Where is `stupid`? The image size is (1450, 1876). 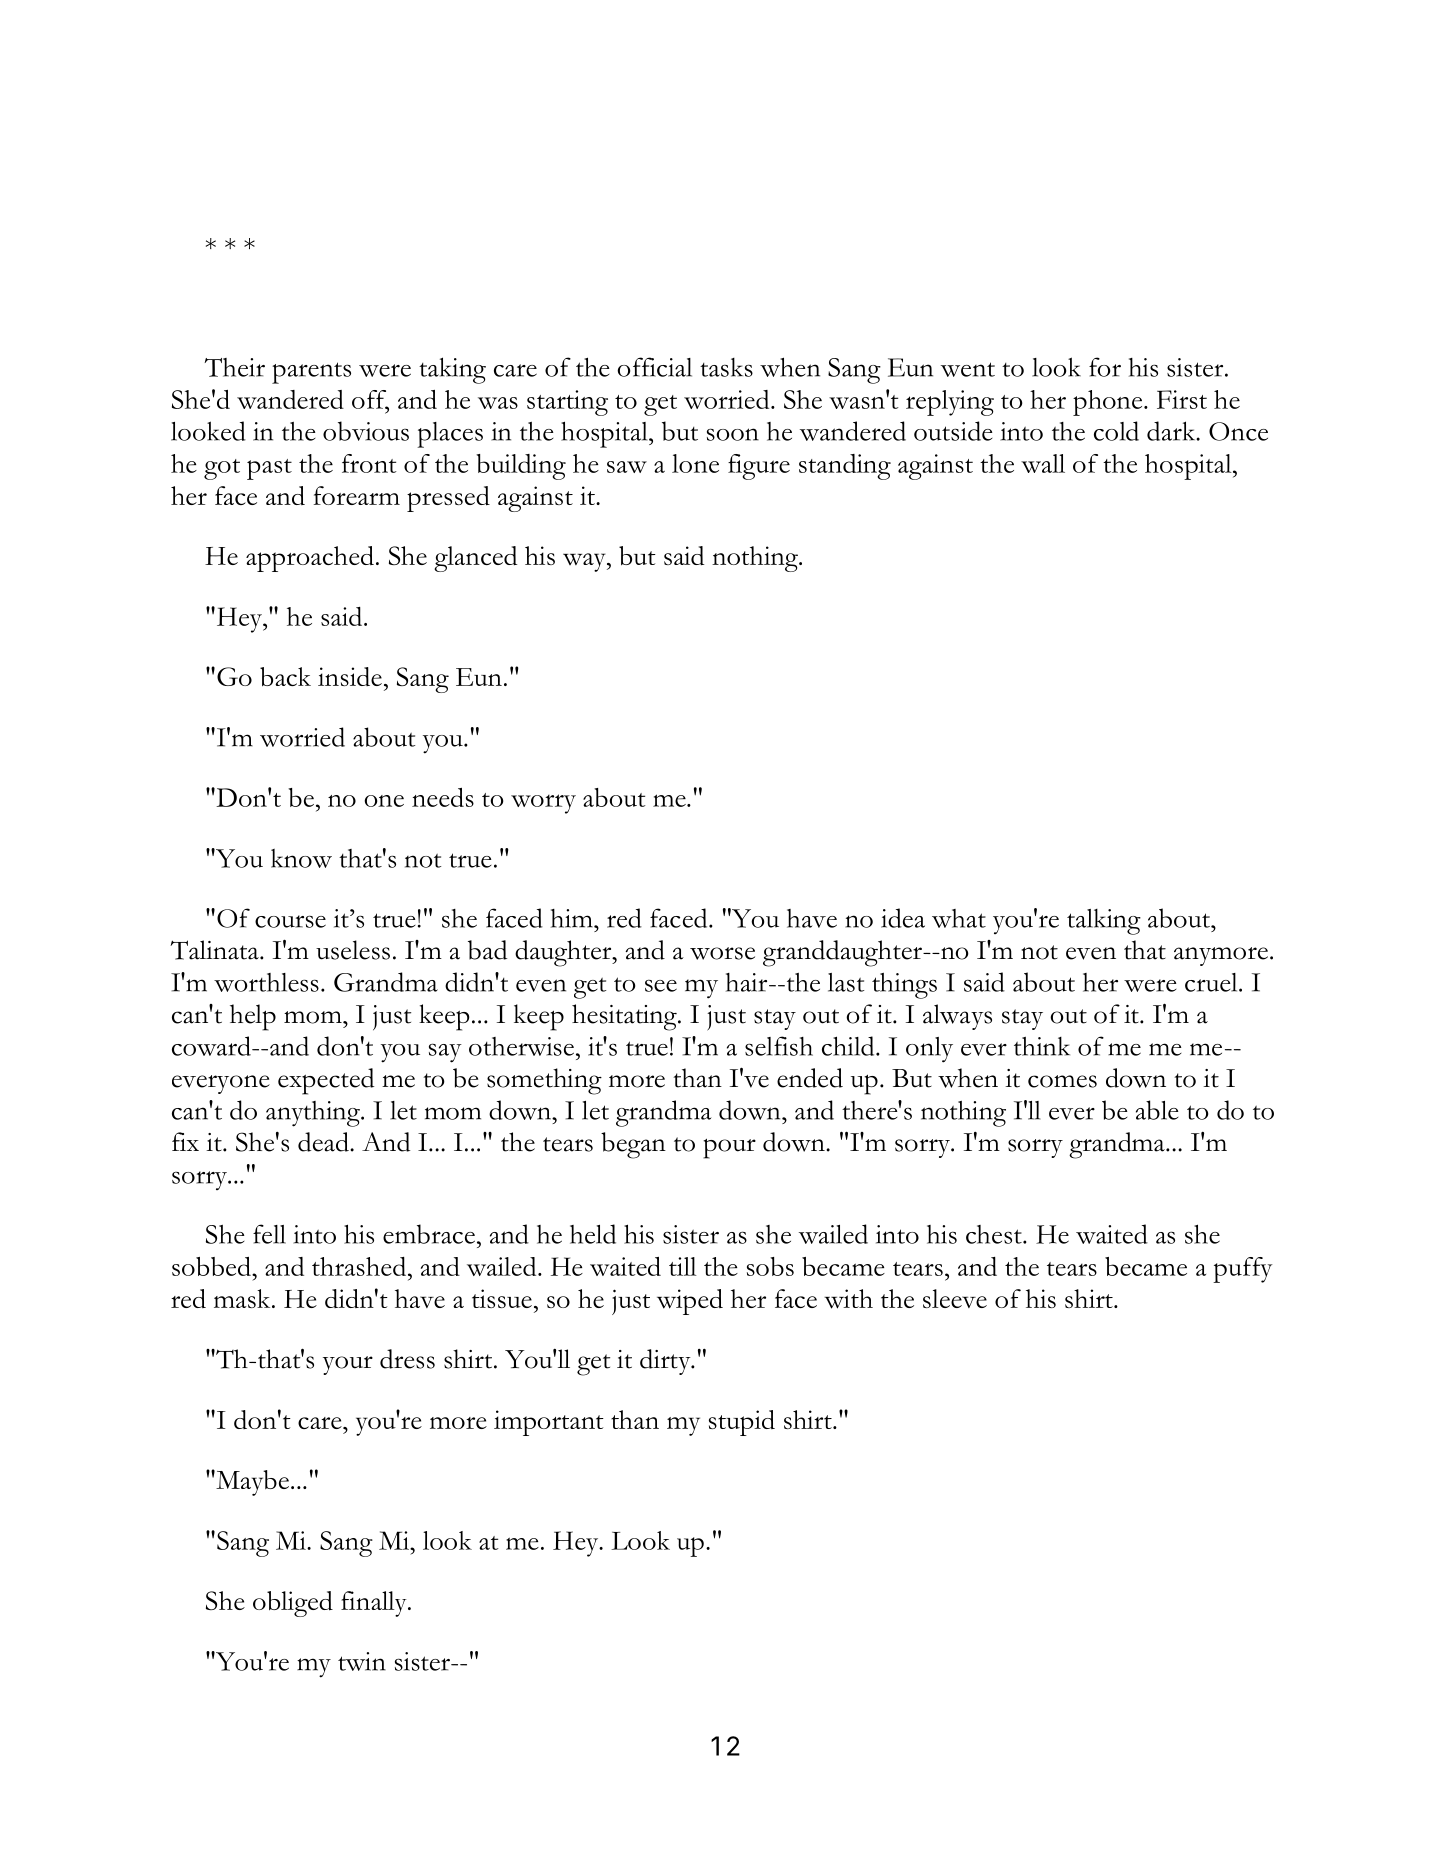 stupid is located at coordinates (742, 1423).
